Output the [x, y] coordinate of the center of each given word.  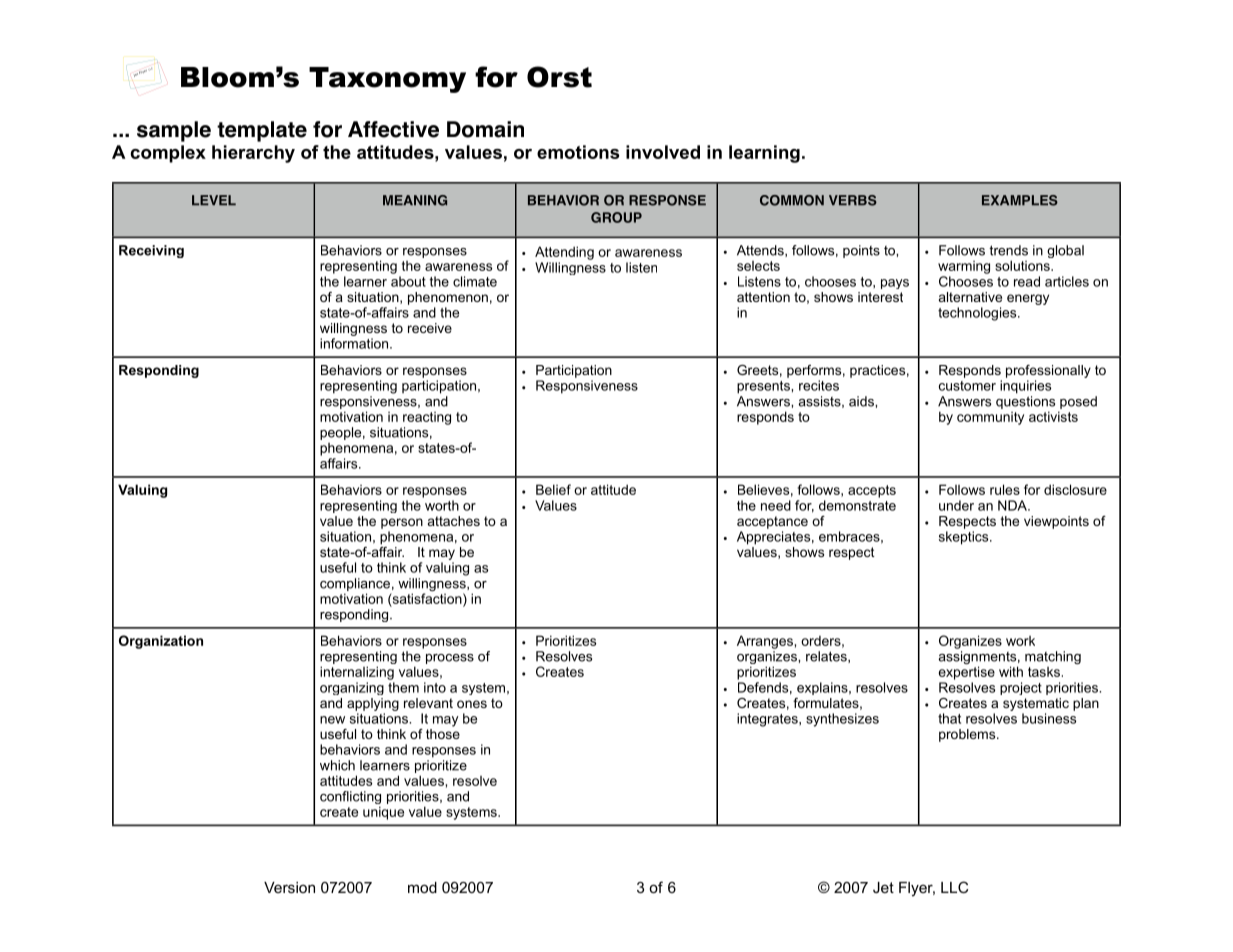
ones [472, 704]
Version [289, 887]
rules [1005, 489]
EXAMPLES [1020, 200]
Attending [564, 253]
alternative [970, 297]
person [402, 523]
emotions [578, 152]
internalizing [357, 673]
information [355, 343]
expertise [967, 673]
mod [422, 887]
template [262, 131]
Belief [553, 489]
